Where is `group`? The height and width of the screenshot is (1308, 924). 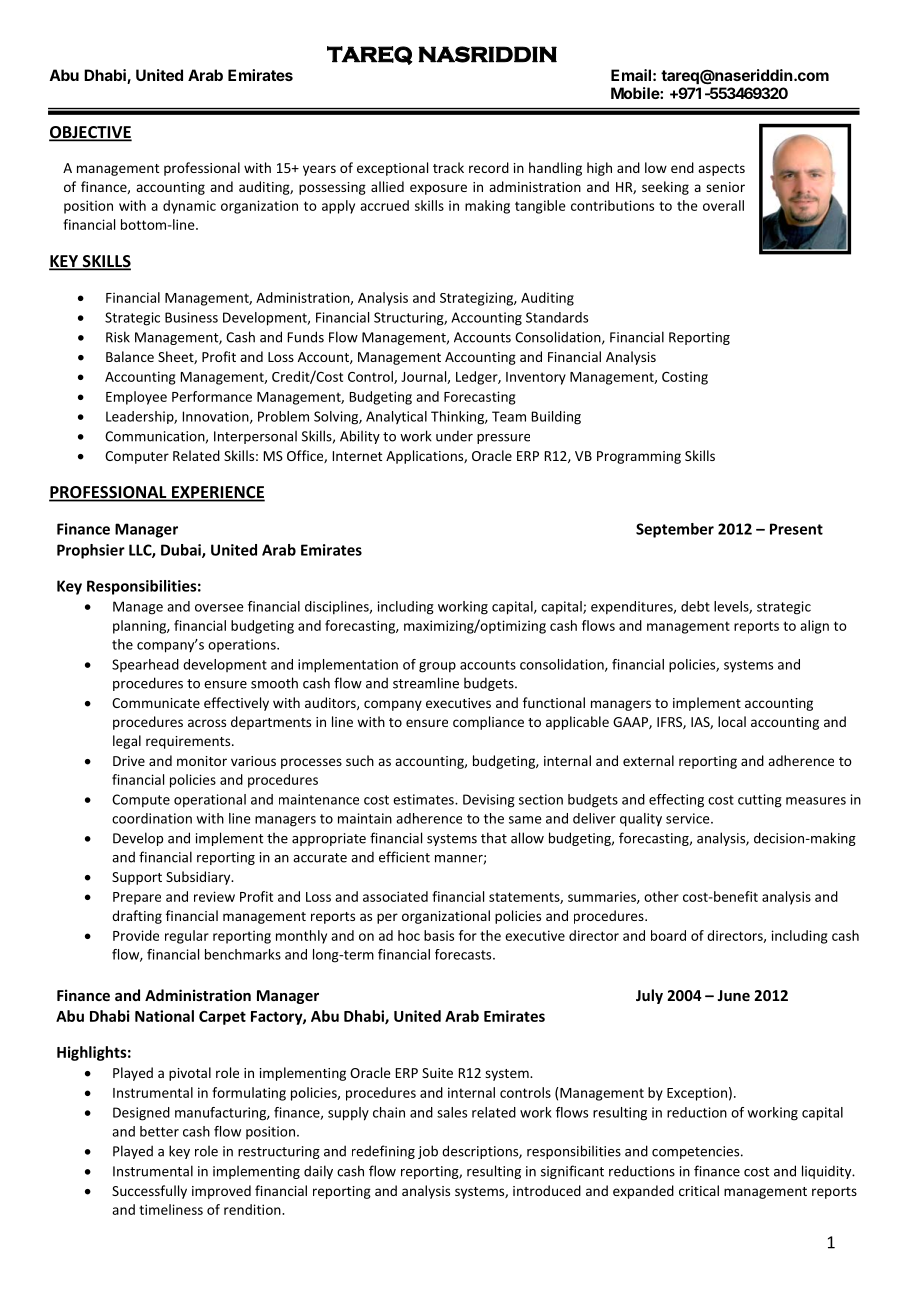 group is located at coordinates (437, 667).
